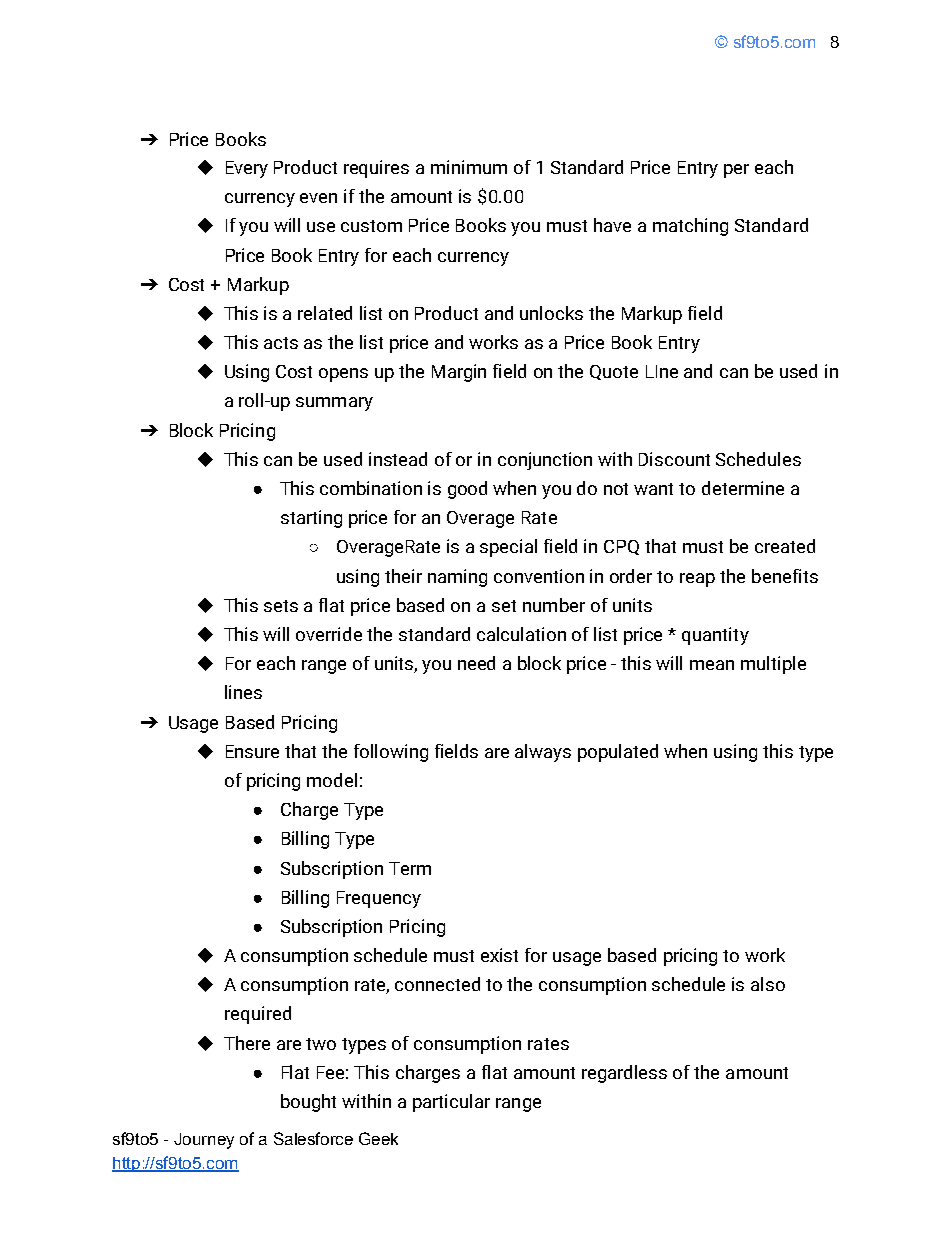 Image resolution: width=952 pixels, height=1233 pixels. I want to click on populated, so click(618, 753).
